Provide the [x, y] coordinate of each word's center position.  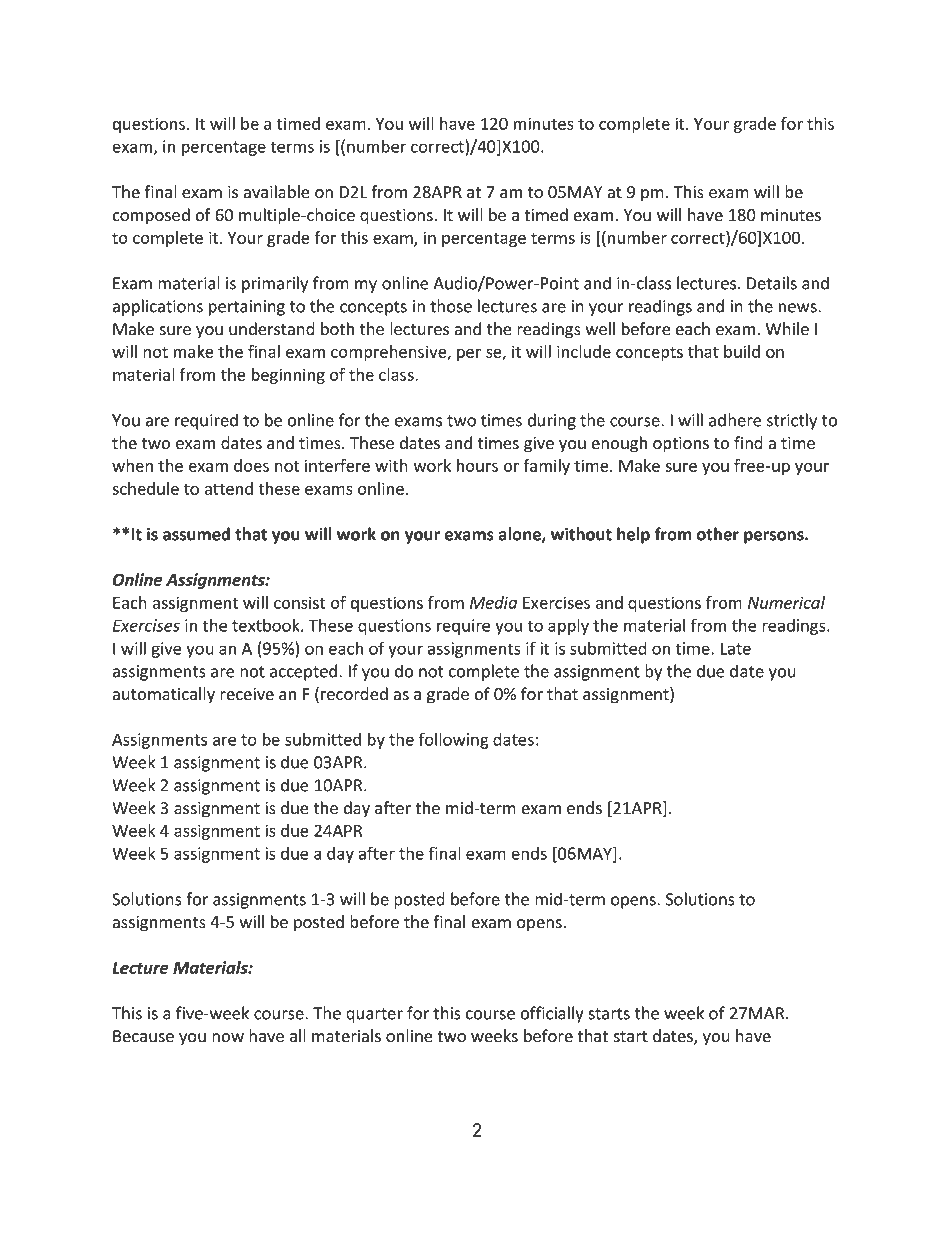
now [228, 1038]
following [454, 740]
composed [151, 216]
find [748, 442]
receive [247, 694]
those [451, 306]
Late [735, 648]
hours [477, 465]
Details [772, 283]
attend [228, 488]
